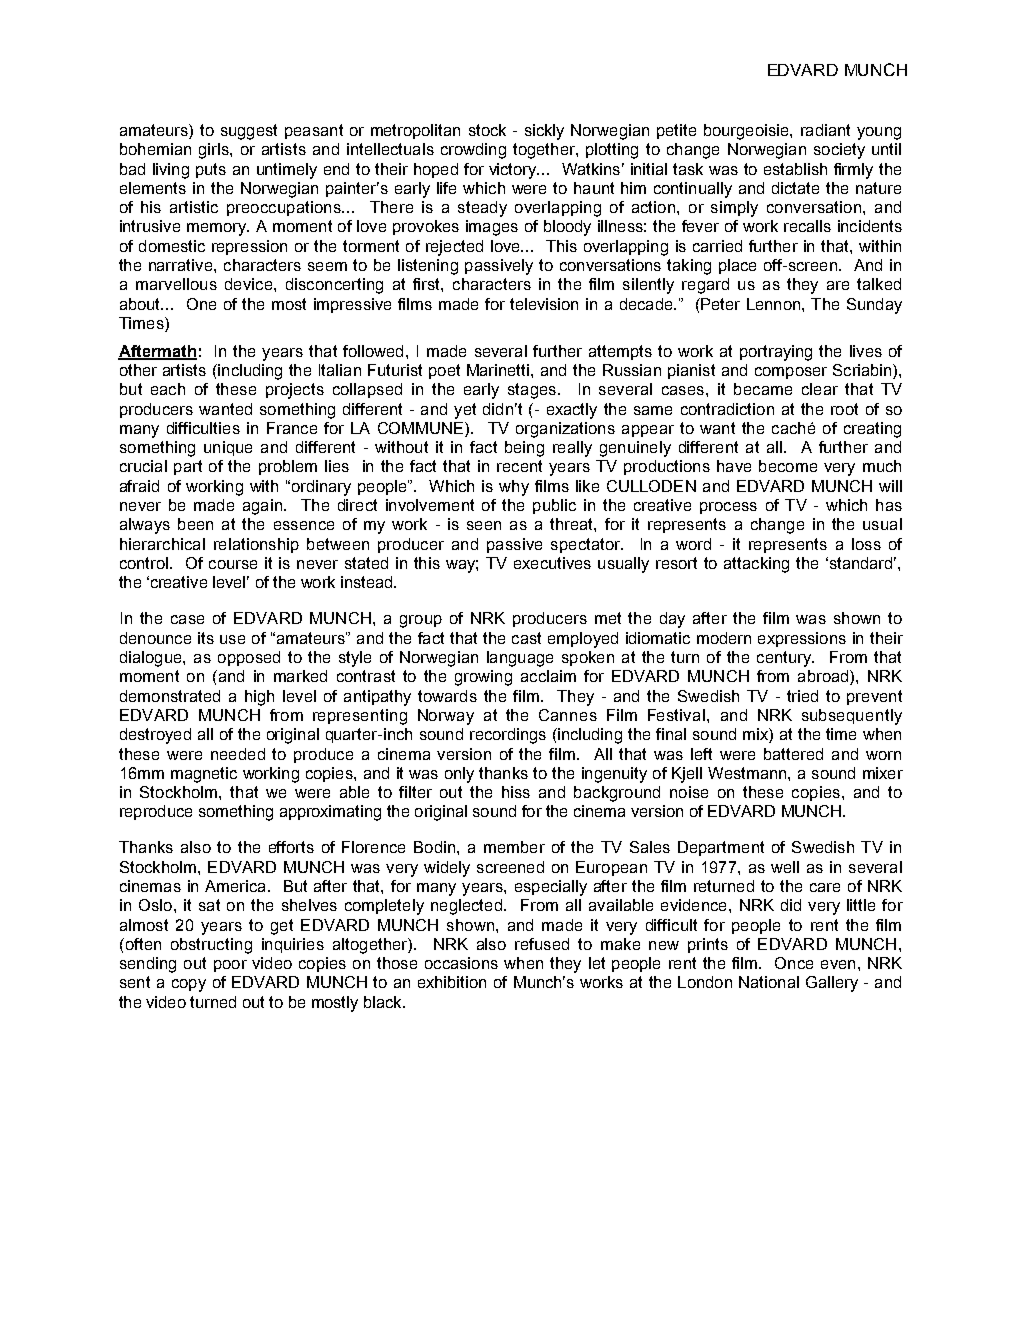 This screenshot has width=1027, height=1329. I want to click on course, so click(233, 564).
